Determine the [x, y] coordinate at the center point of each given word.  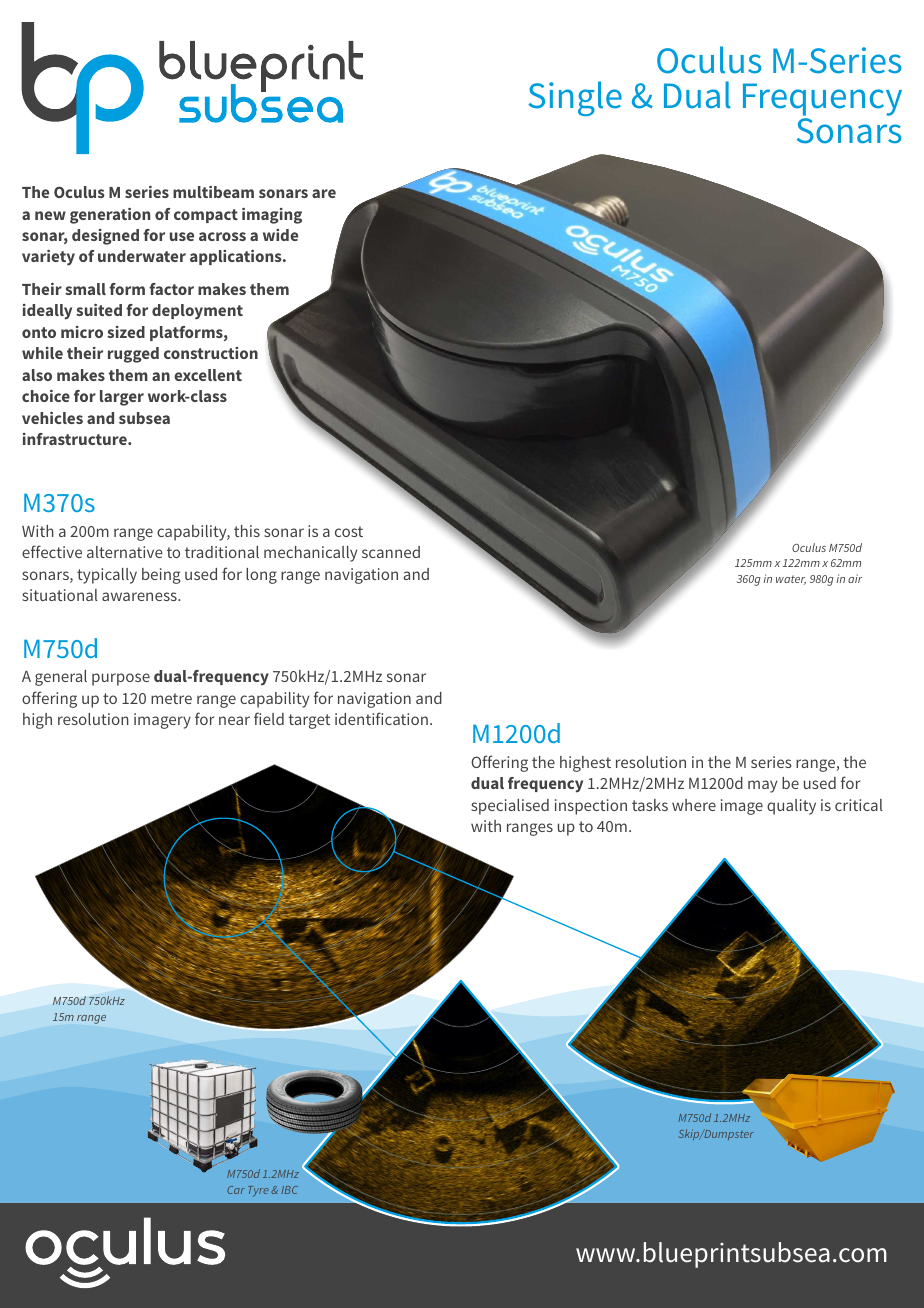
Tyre [258, 1191]
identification [381, 718]
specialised [510, 807]
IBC [289, 1190]
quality [791, 807]
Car [236, 1190]
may [762, 786]
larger [122, 398]
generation [110, 216]
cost [349, 531]
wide [280, 235]
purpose [121, 679]
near [234, 720]
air [855, 578]
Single [575, 98]
